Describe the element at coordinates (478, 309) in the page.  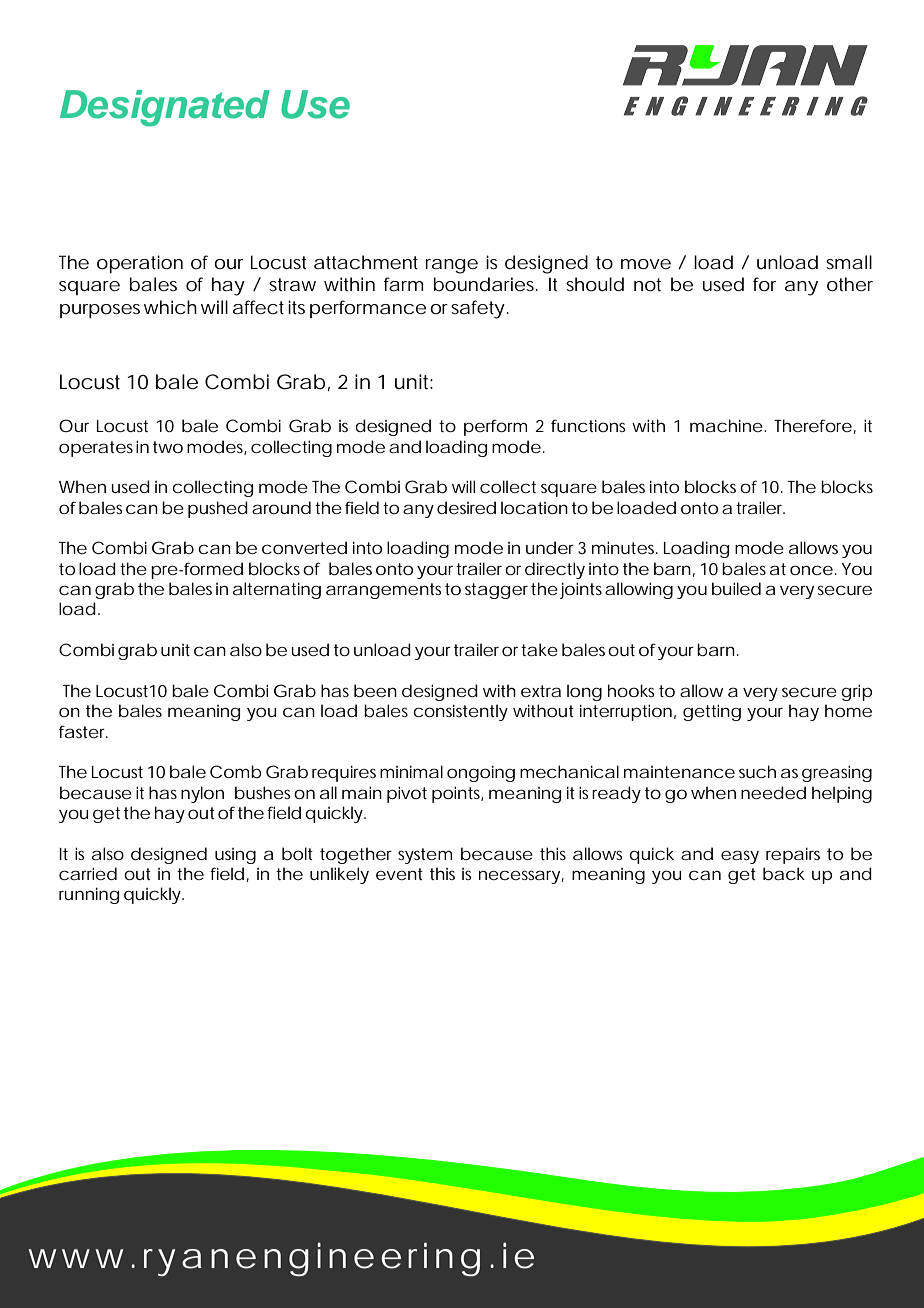
I see `safety` at that location.
